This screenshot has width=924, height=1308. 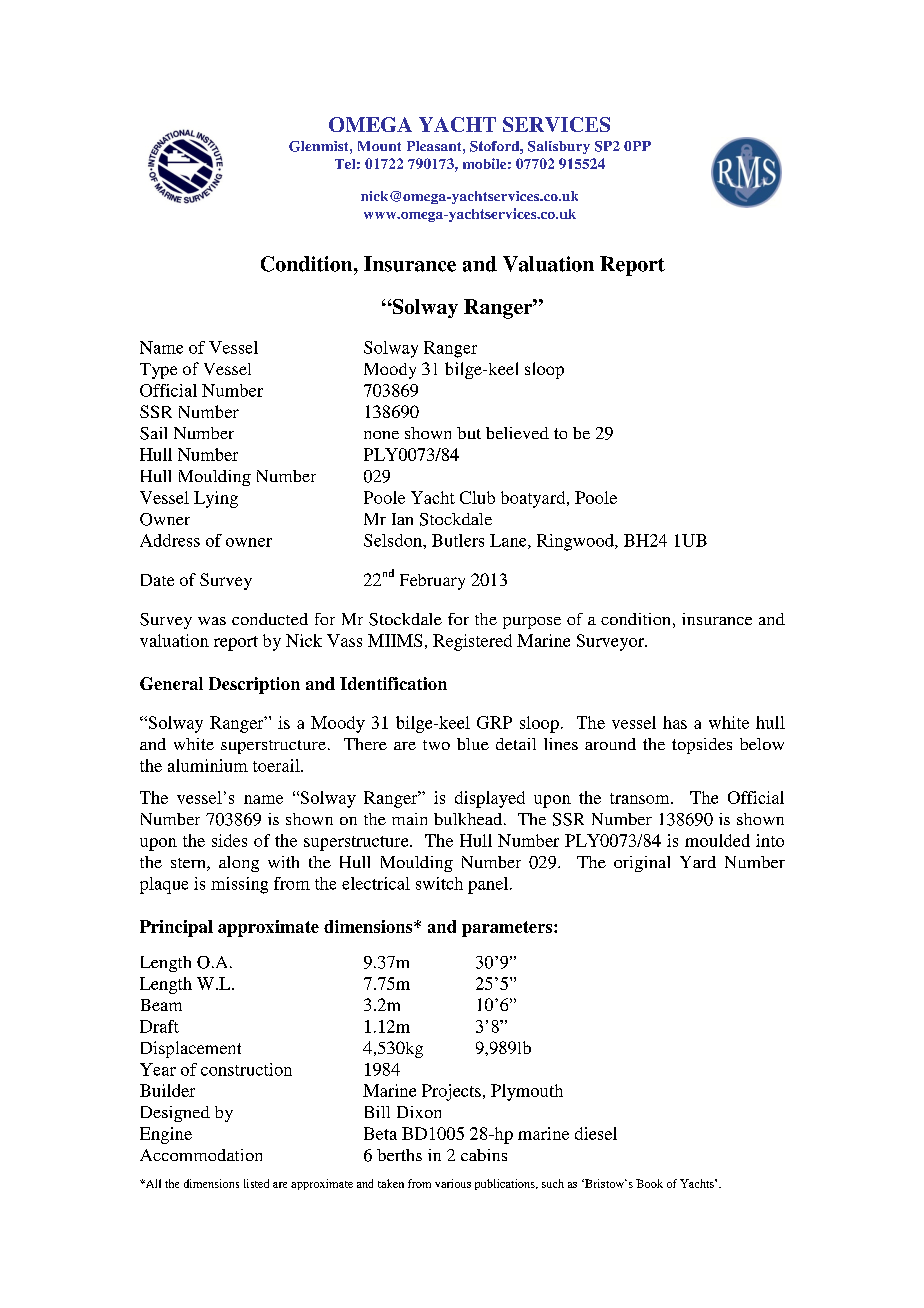 What do you see at coordinates (472, 642) in the screenshot?
I see `Registered` at bounding box center [472, 642].
